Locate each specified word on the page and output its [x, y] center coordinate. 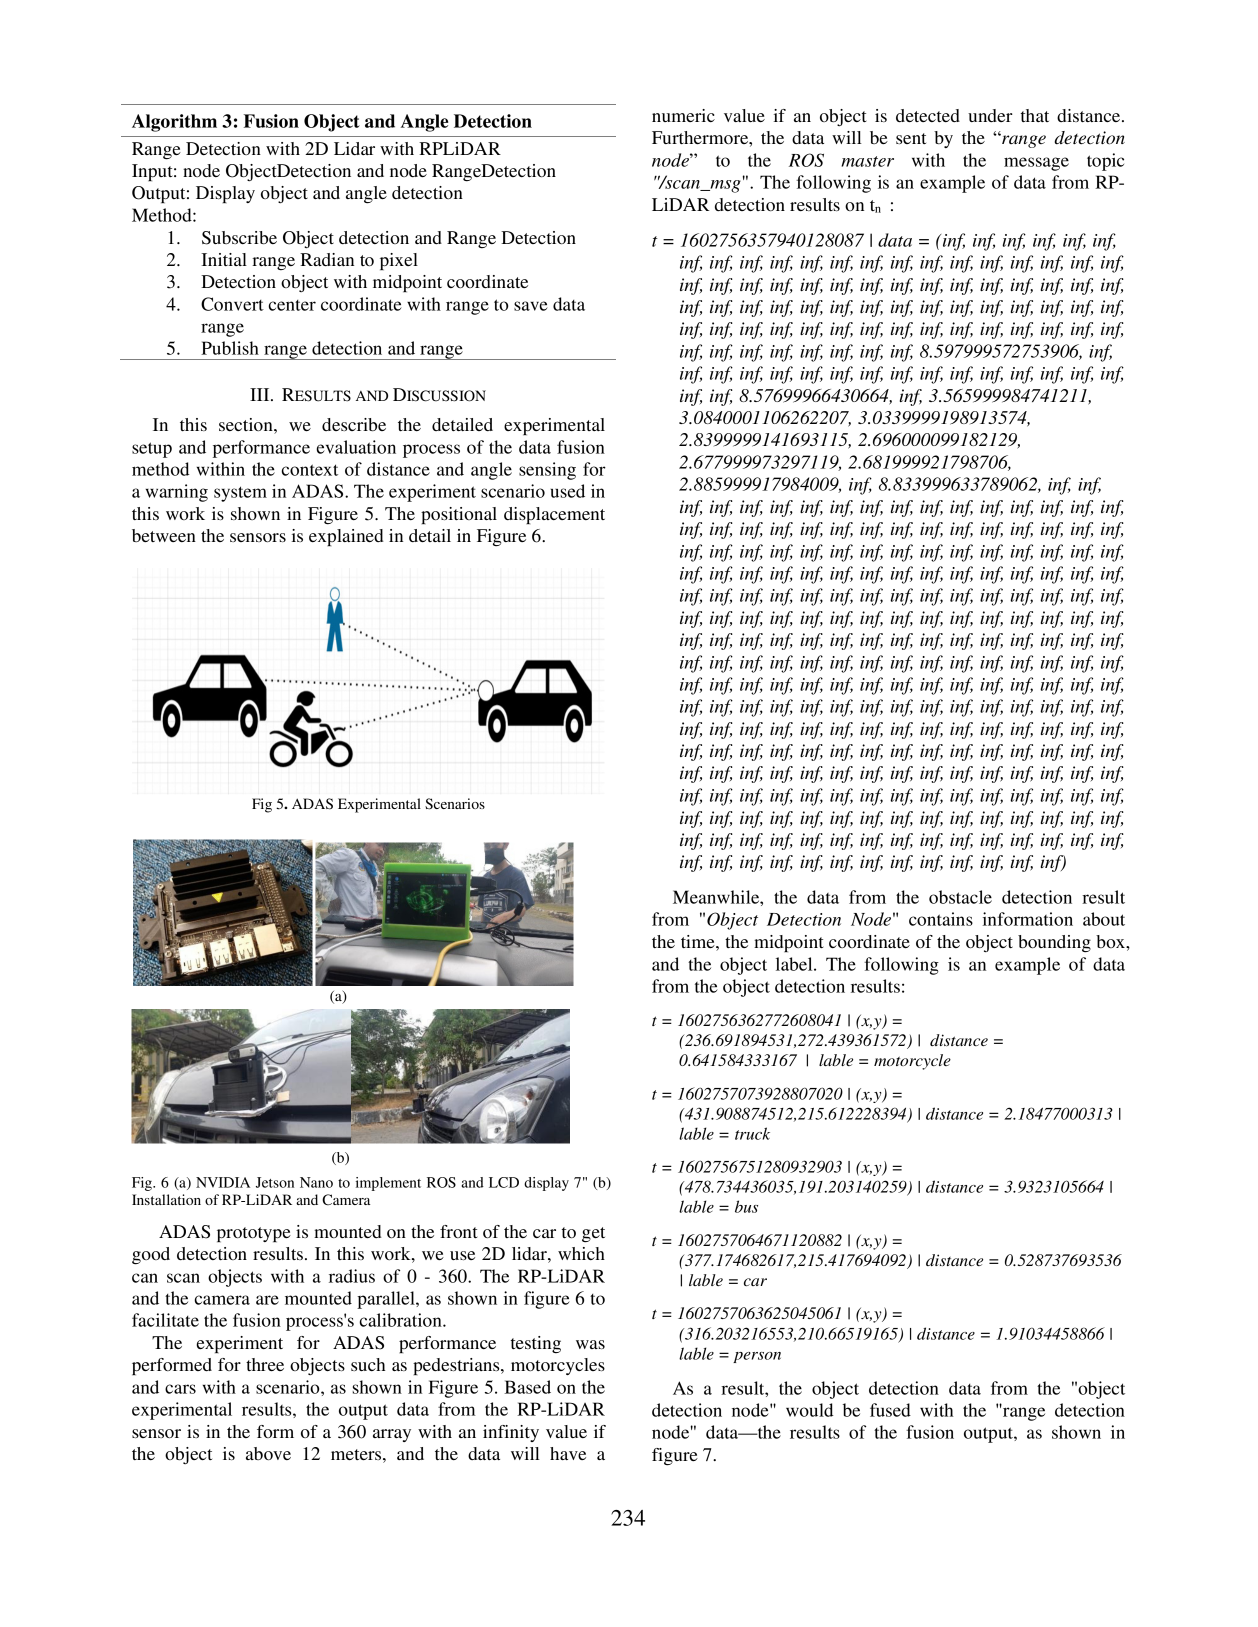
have [568, 1453]
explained [346, 537]
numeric [683, 115]
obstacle [960, 897]
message [1036, 164]
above [268, 1453]
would [809, 1410]
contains [941, 919]
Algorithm [174, 123]
